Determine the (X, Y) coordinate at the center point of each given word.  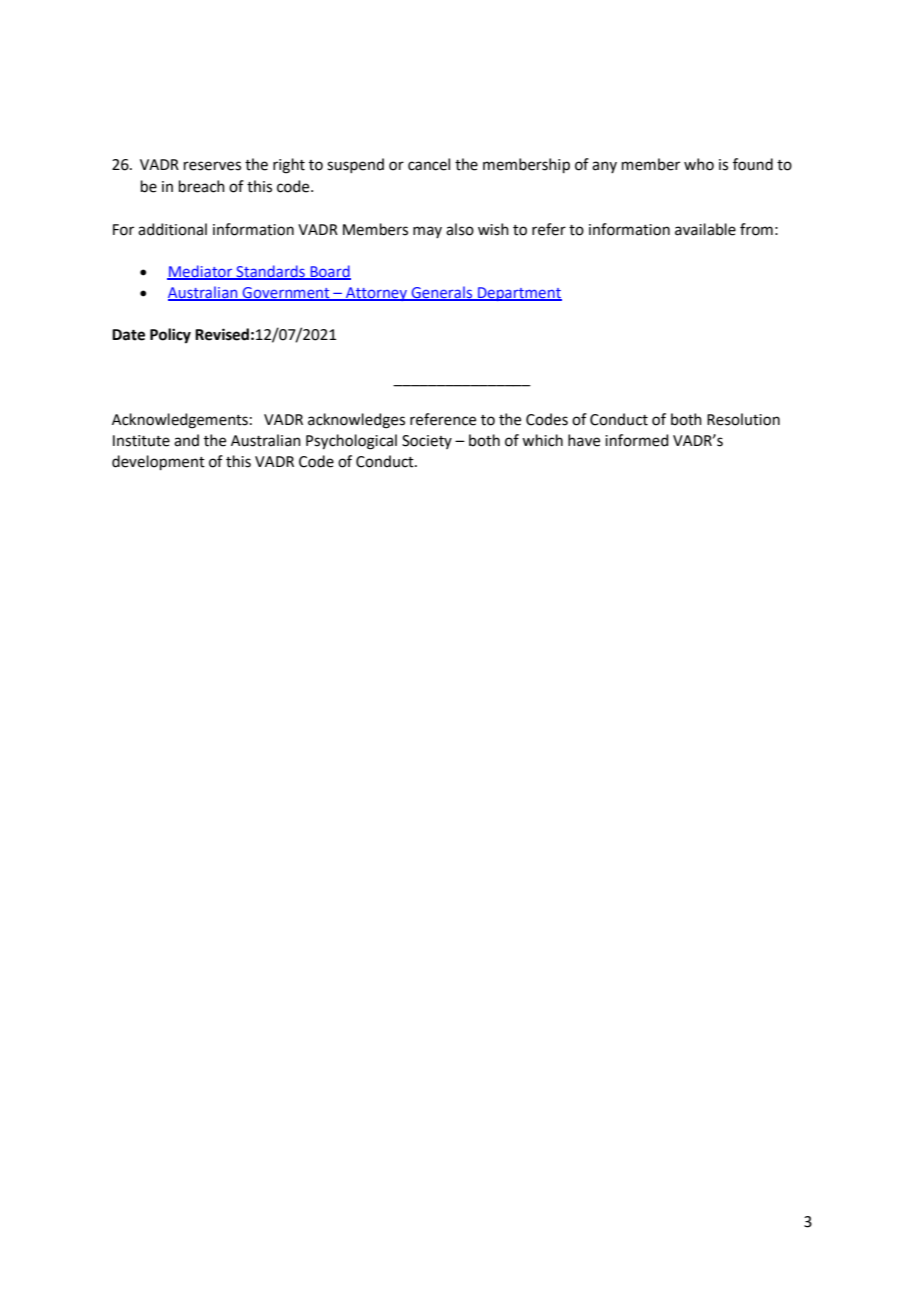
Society (427, 442)
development (158, 462)
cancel (429, 164)
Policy (170, 336)
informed (637, 440)
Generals (442, 293)
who (699, 164)
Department (519, 294)
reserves (212, 166)
